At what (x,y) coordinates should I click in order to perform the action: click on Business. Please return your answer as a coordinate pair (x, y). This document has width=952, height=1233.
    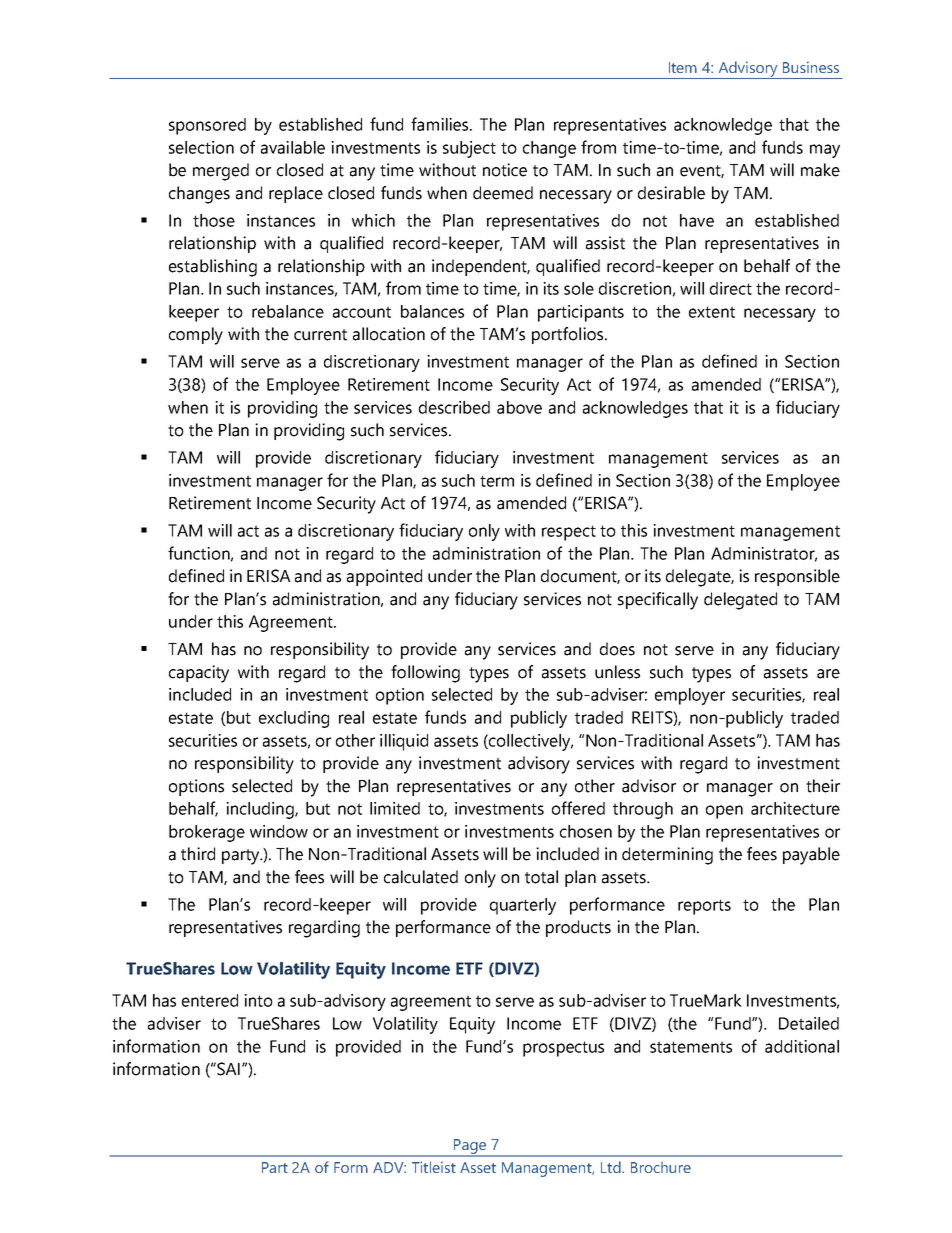
    Looking at the image, I should click on (811, 67).
